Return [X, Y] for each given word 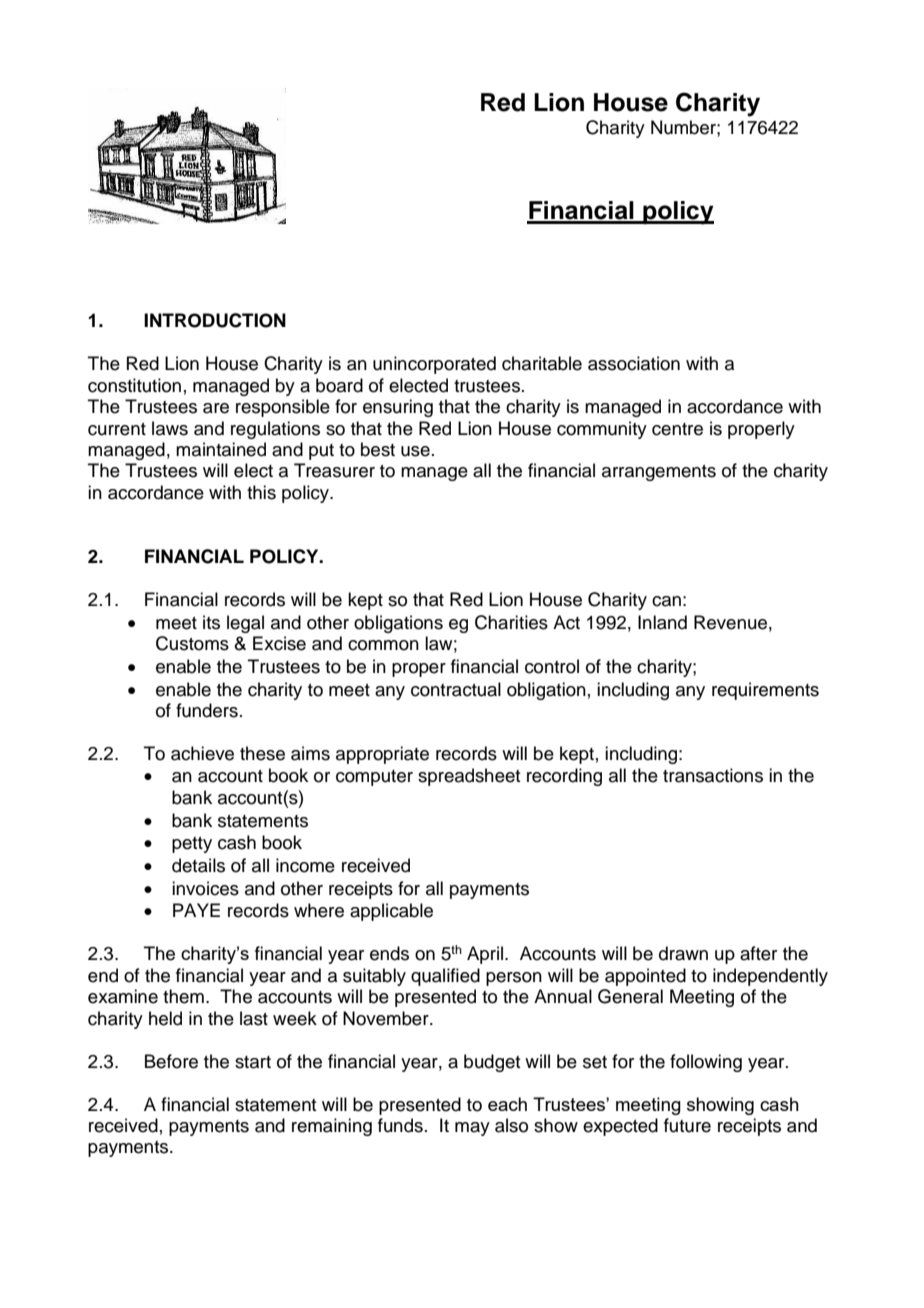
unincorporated [434, 365]
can [666, 601]
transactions [713, 775]
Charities [511, 622]
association [634, 363]
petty [192, 845]
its [211, 622]
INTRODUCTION [215, 320]
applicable [391, 912]
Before [171, 1061]
